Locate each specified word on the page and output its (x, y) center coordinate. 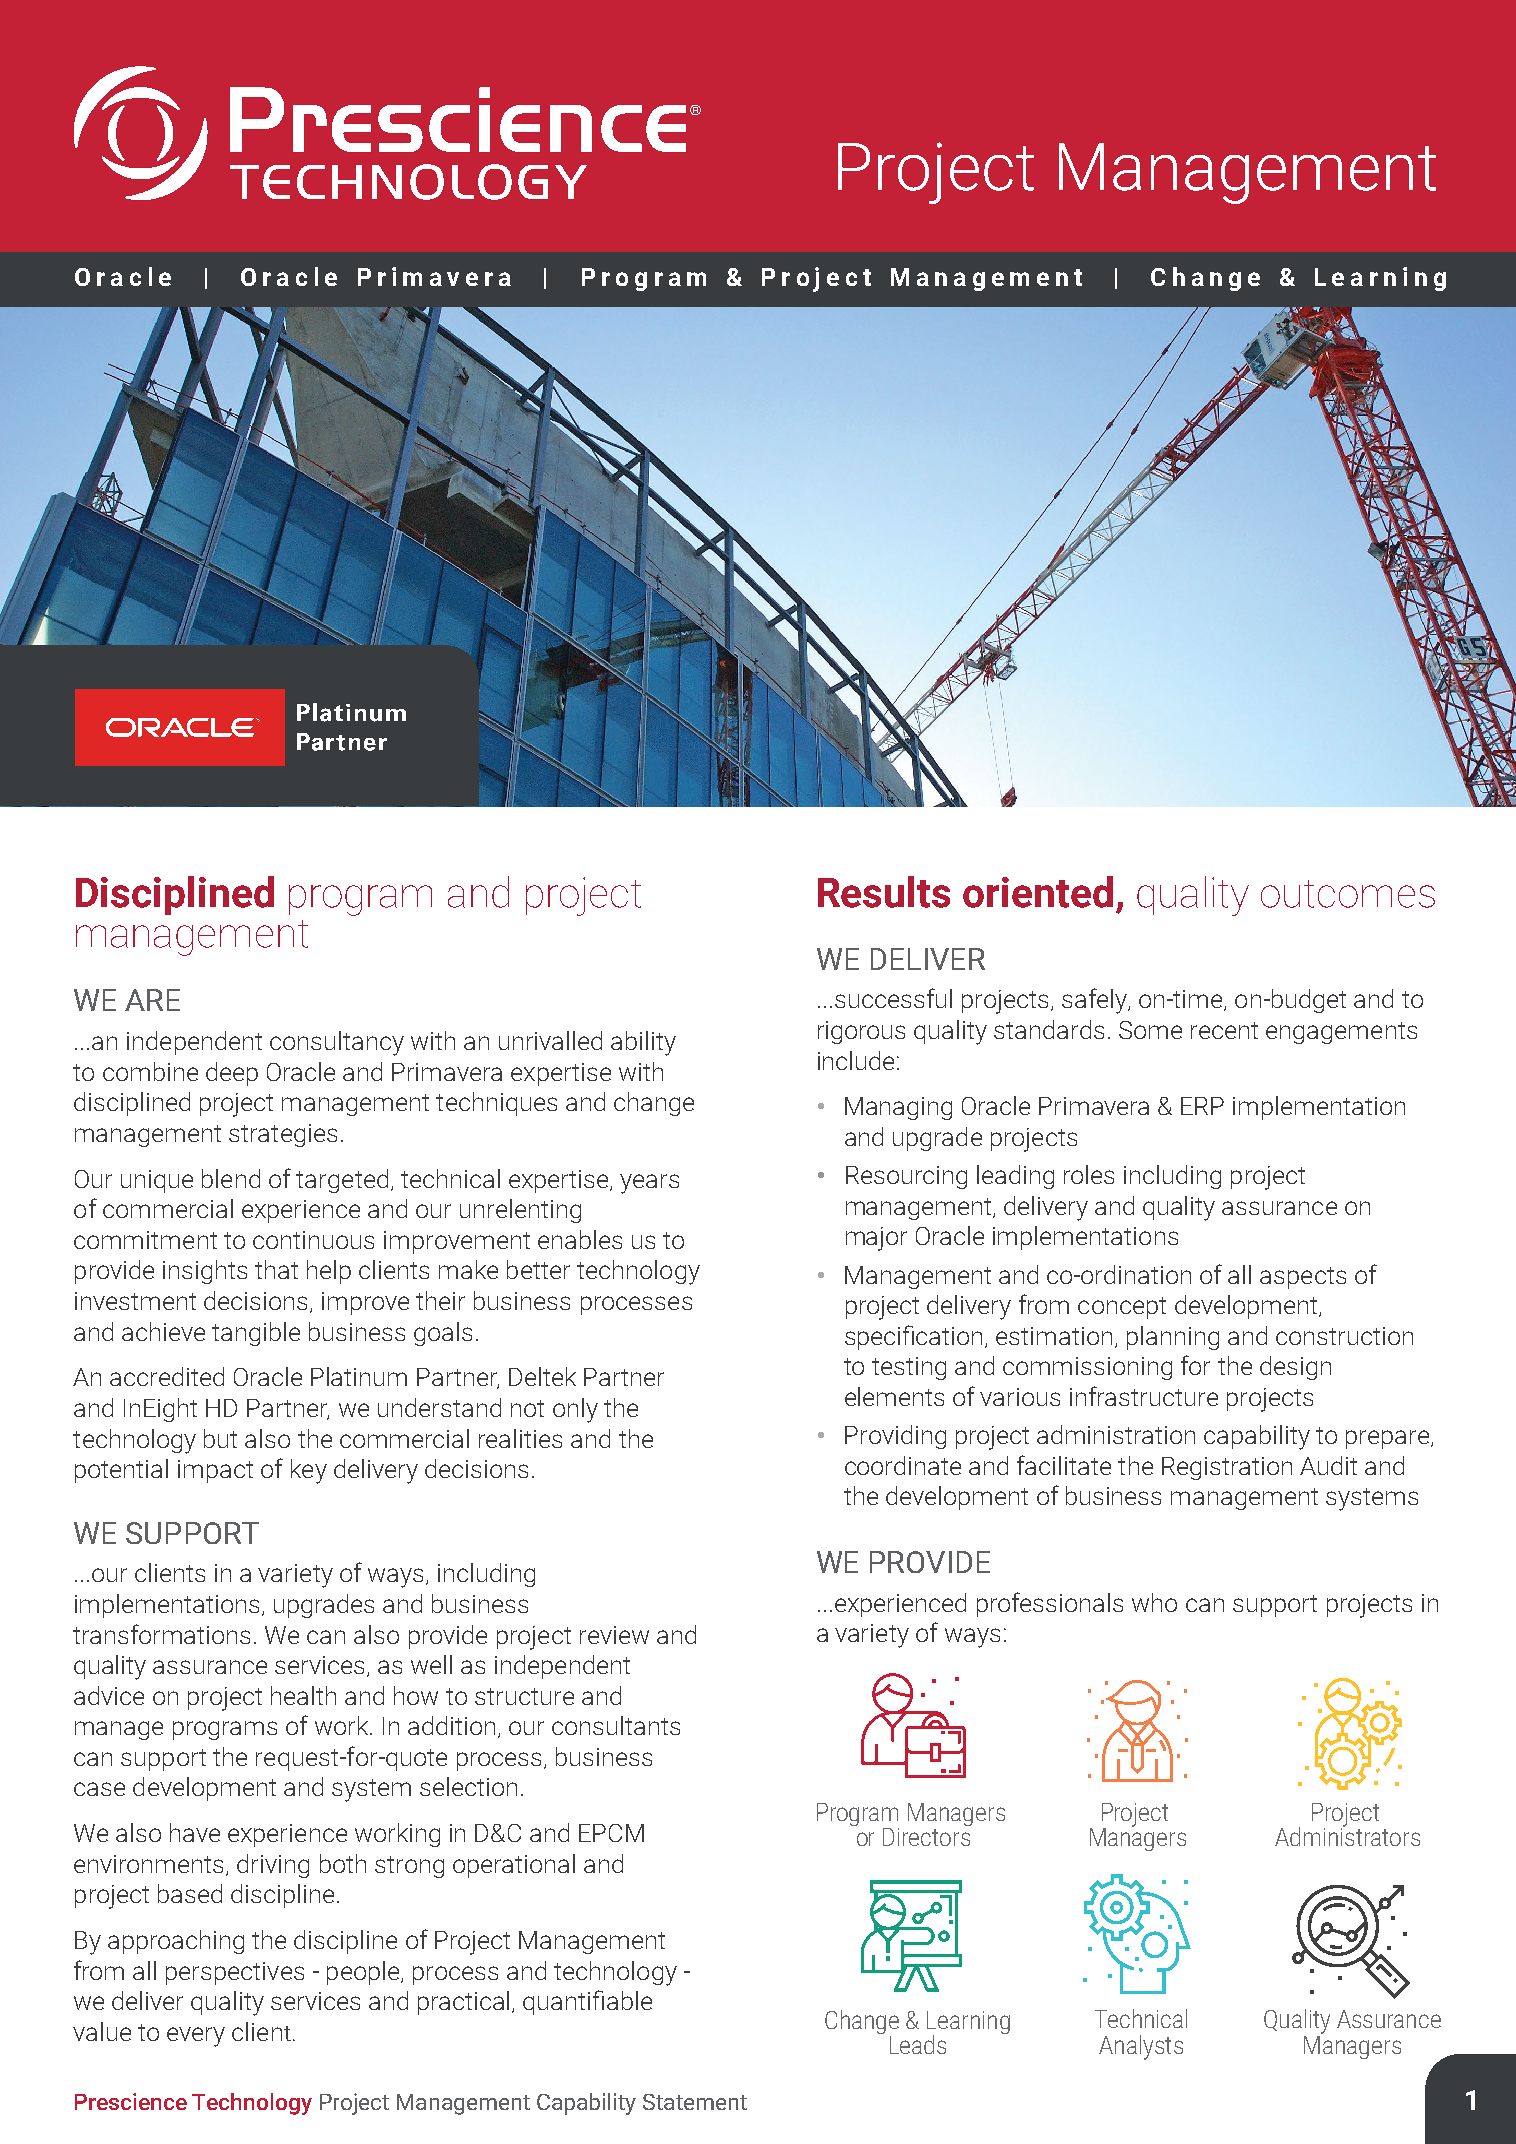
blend (231, 1178)
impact (215, 1471)
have (195, 1832)
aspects (1303, 1278)
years (649, 1184)
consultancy (337, 1043)
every (196, 2037)
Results (884, 892)
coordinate (903, 1465)
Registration (1227, 1468)
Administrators (1347, 1835)
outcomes (1348, 894)
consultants (616, 1725)
